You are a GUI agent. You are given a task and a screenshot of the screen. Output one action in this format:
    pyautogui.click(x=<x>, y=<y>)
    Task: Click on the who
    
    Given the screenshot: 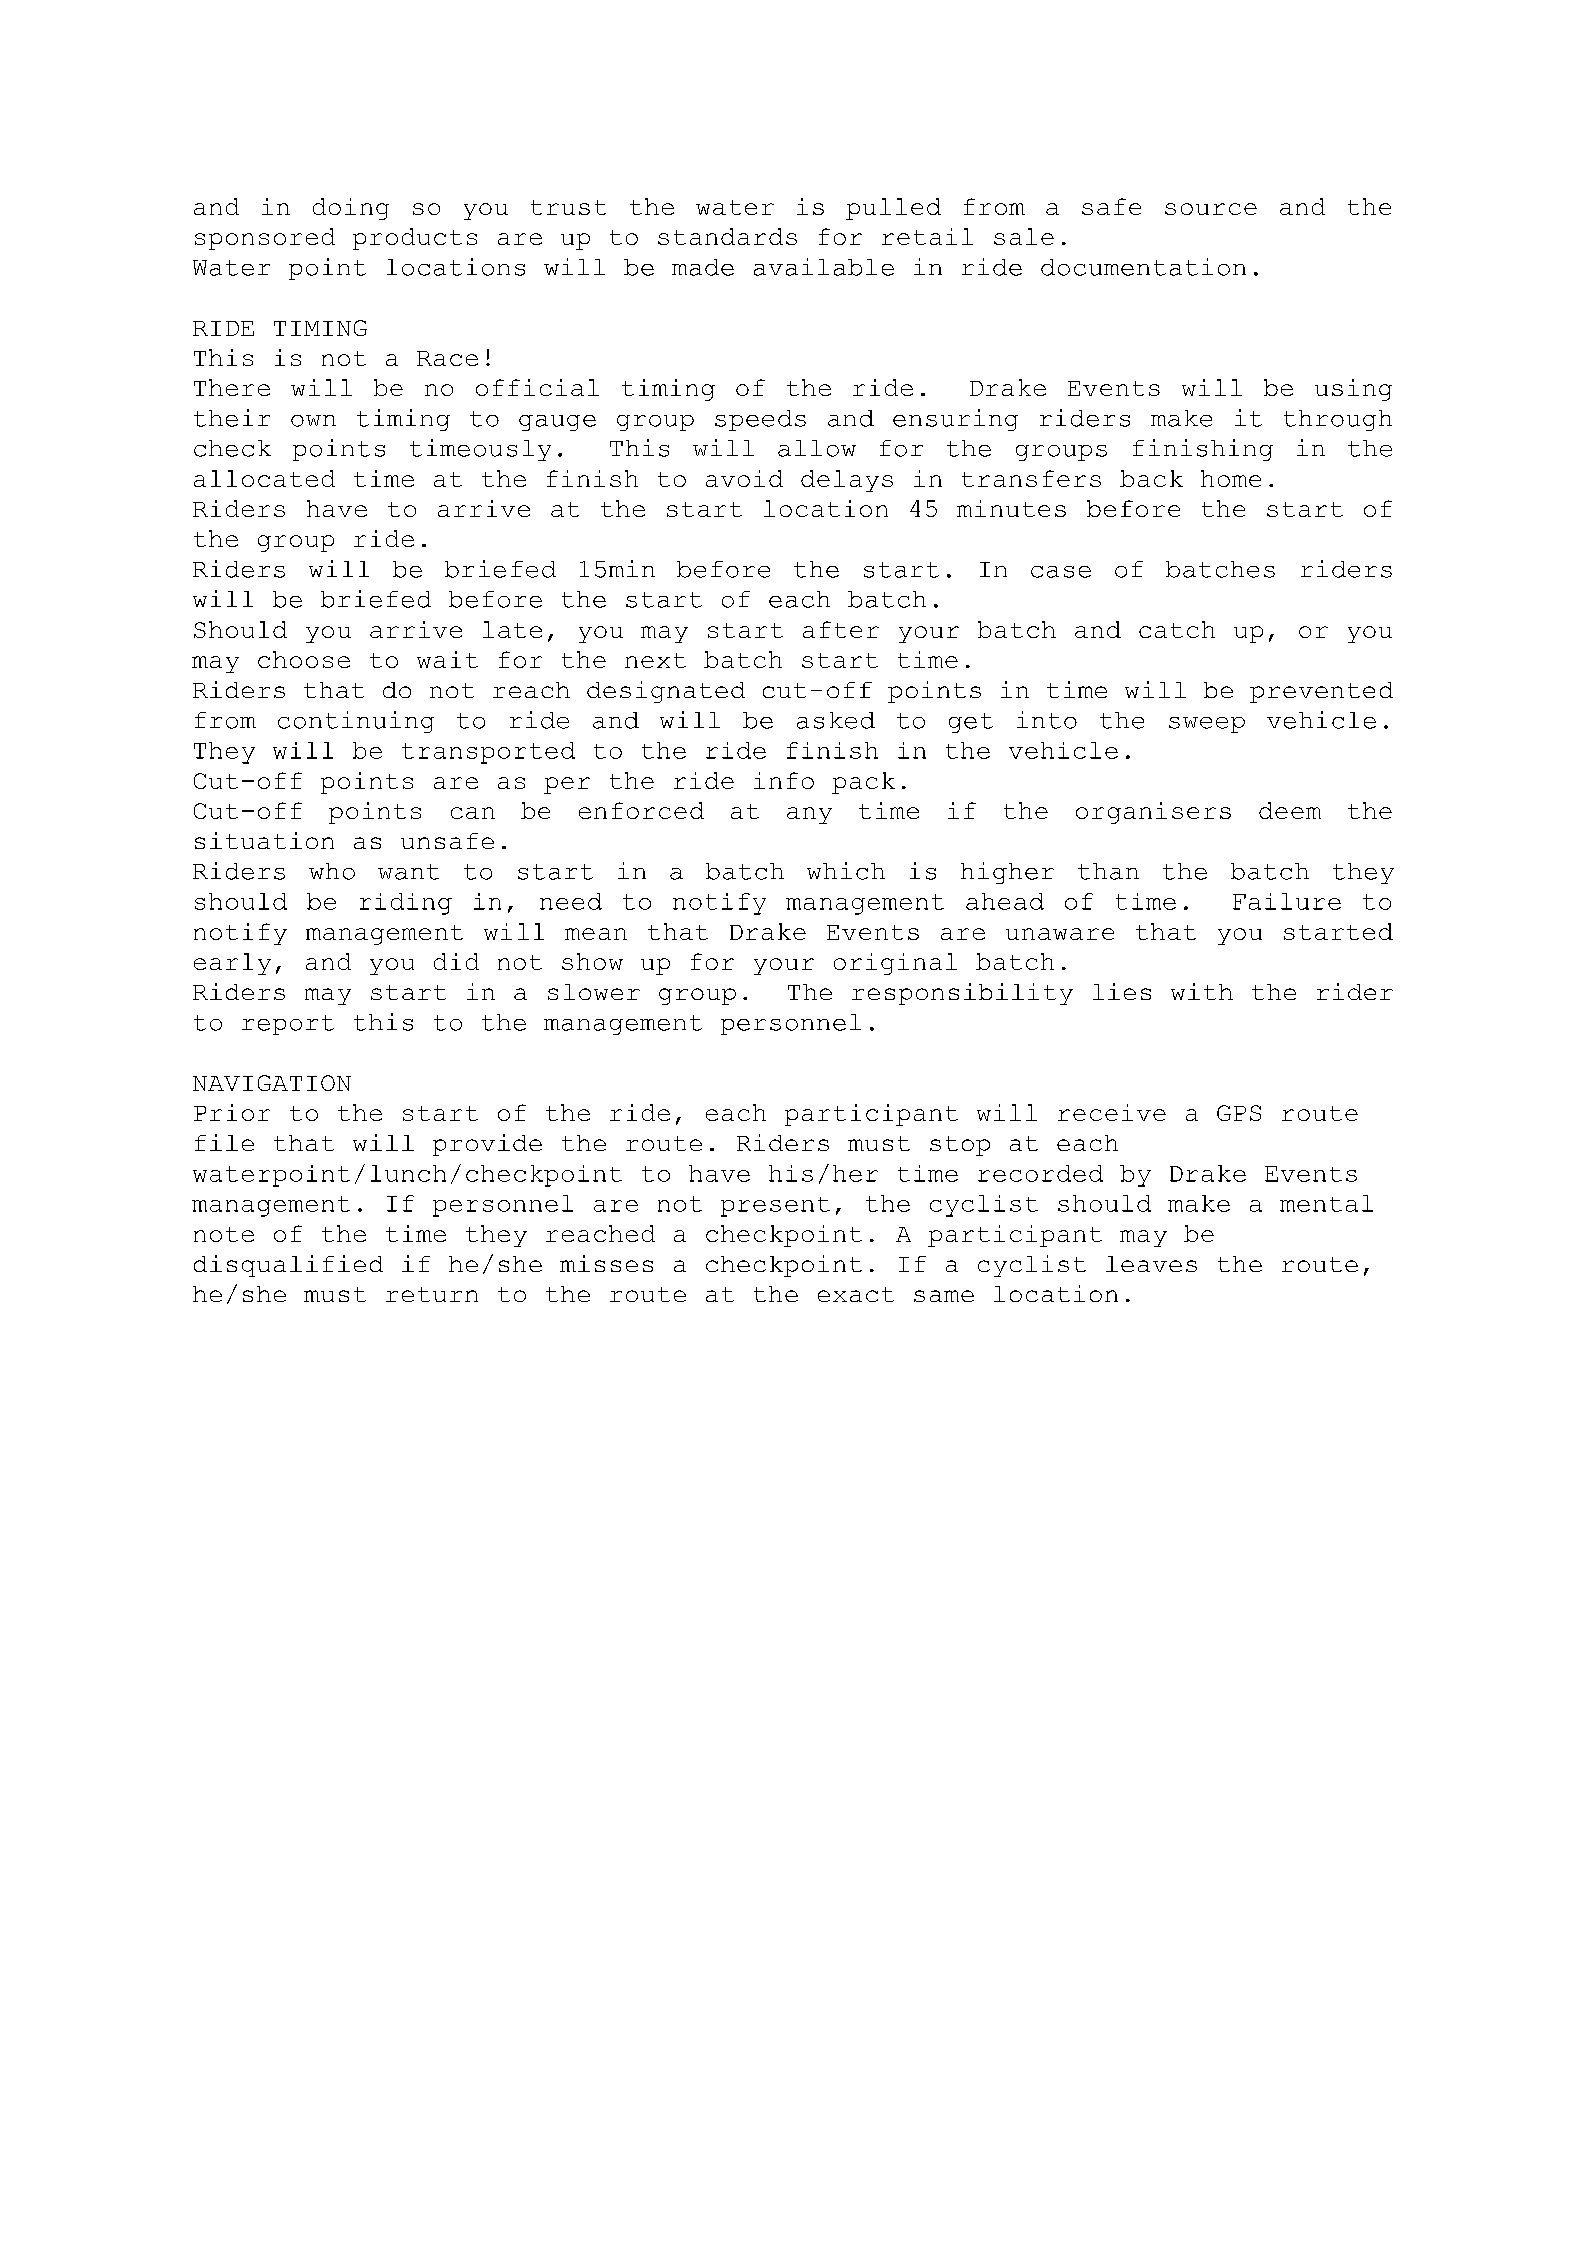 What is the action you would take?
    pyautogui.click(x=332, y=871)
